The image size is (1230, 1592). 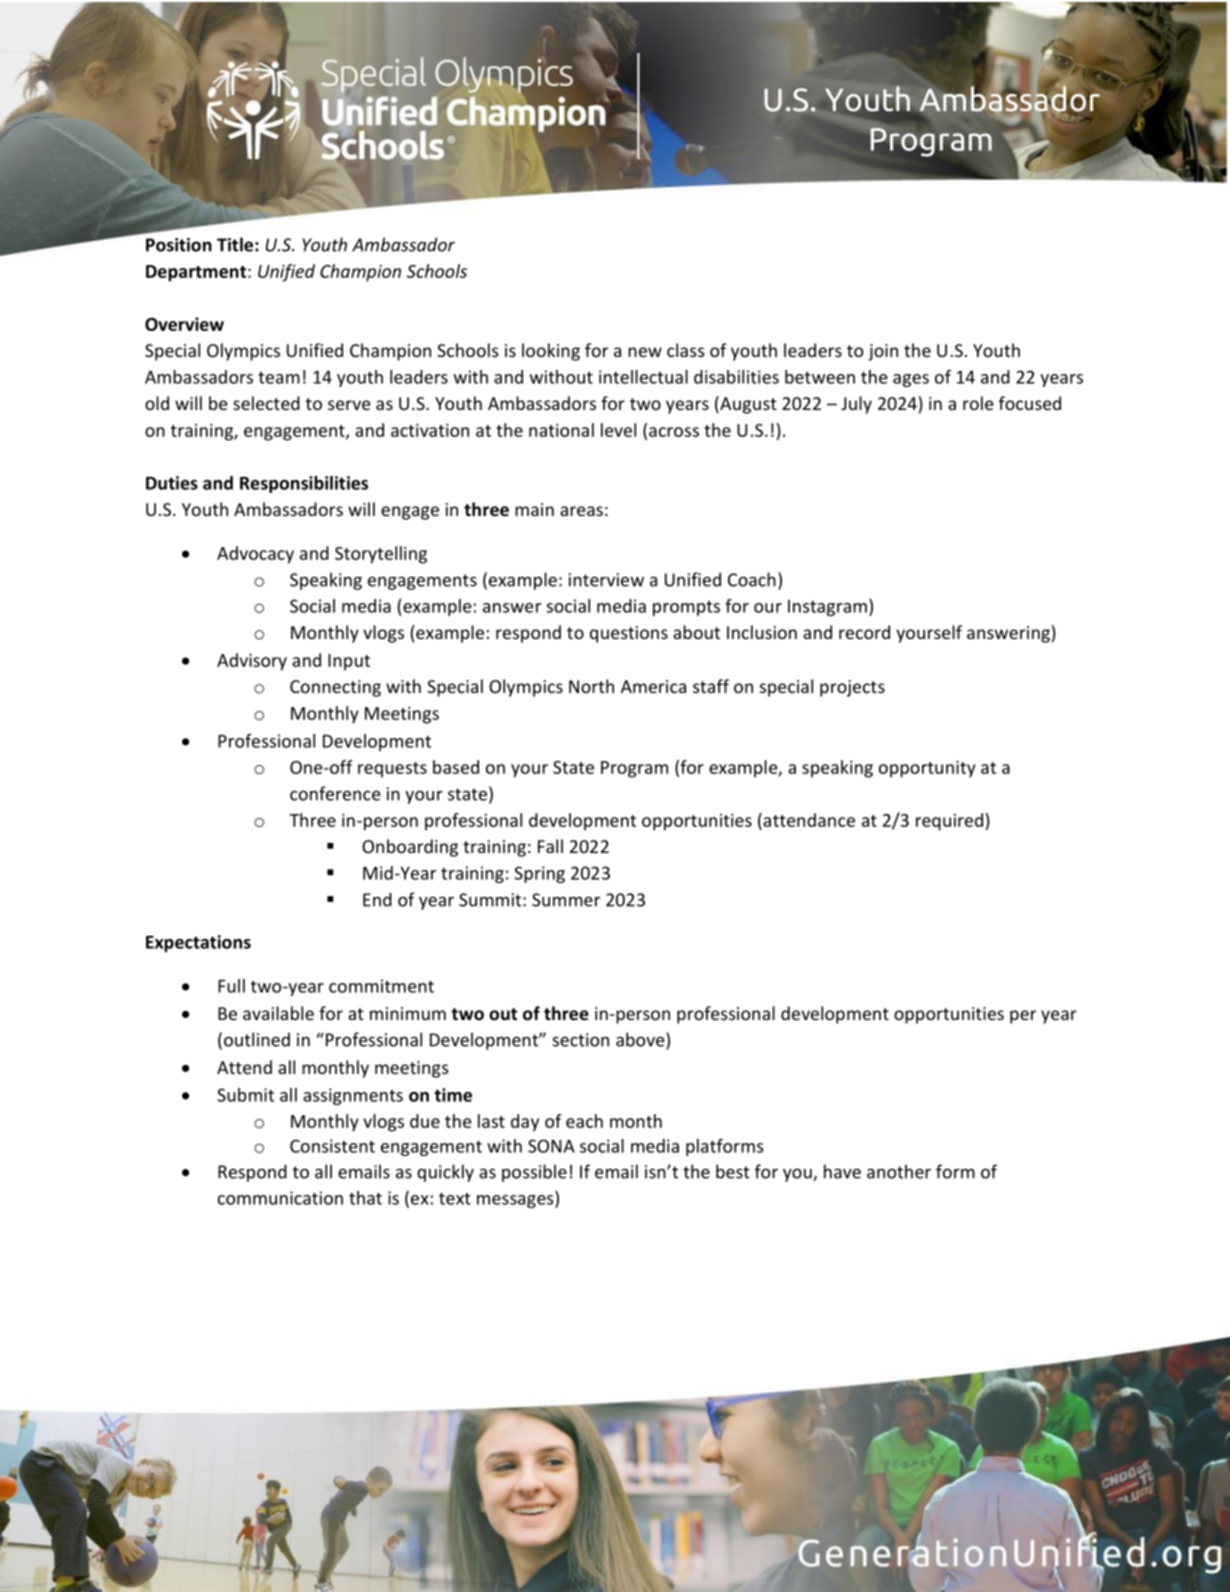 What do you see at coordinates (883, 352) in the screenshot?
I see `join` at bounding box center [883, 352].
